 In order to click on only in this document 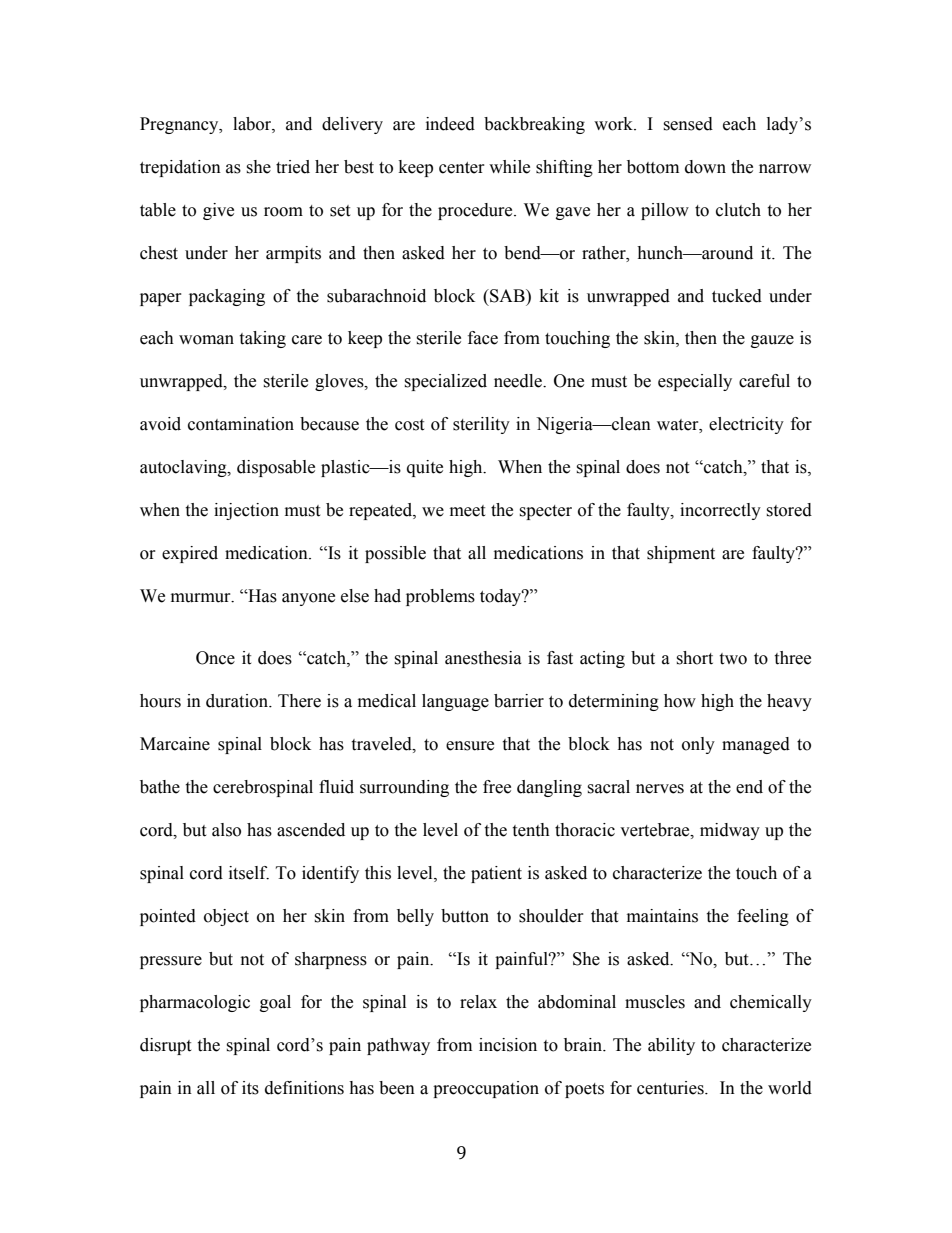, I will do `click(698, 745)`.
